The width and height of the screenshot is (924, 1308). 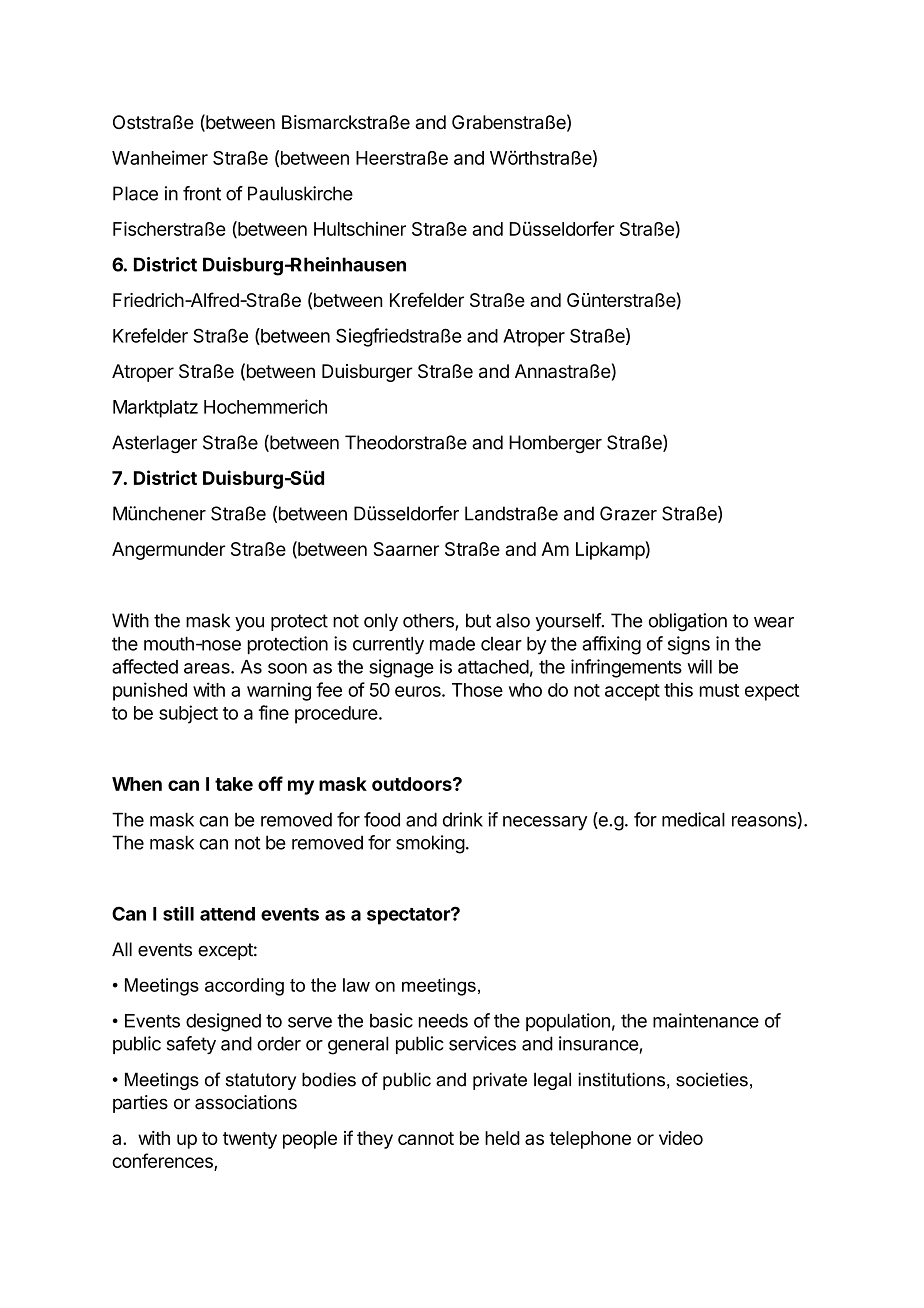 I want to click on Grazer, so click(x=628, y=513).
